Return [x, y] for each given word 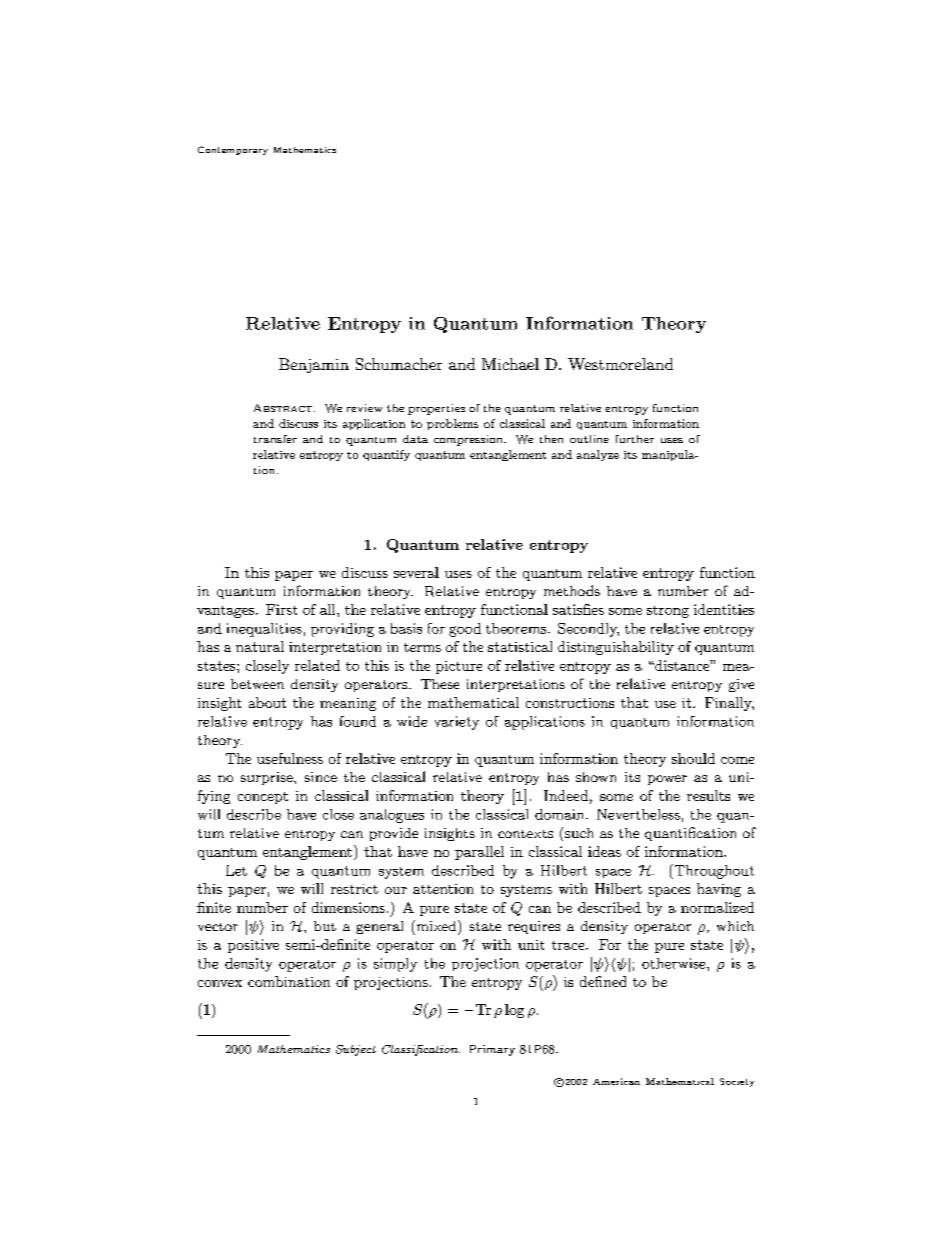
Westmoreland [620, 364]
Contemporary [233, 150]
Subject [356, 1050]
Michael [510, 364]
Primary [492, 1050]
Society [737, 1082]
